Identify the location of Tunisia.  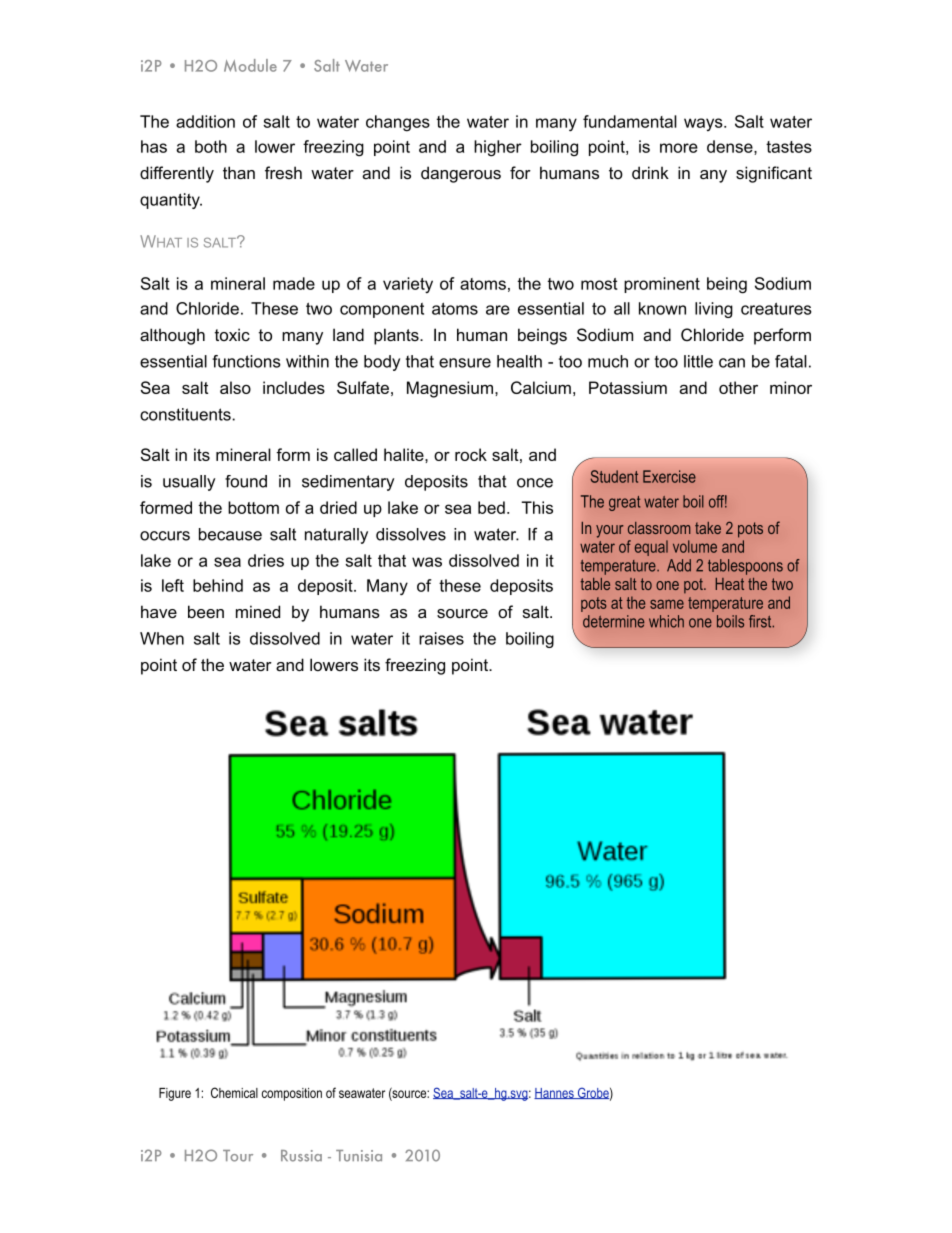
(359, 1156).
